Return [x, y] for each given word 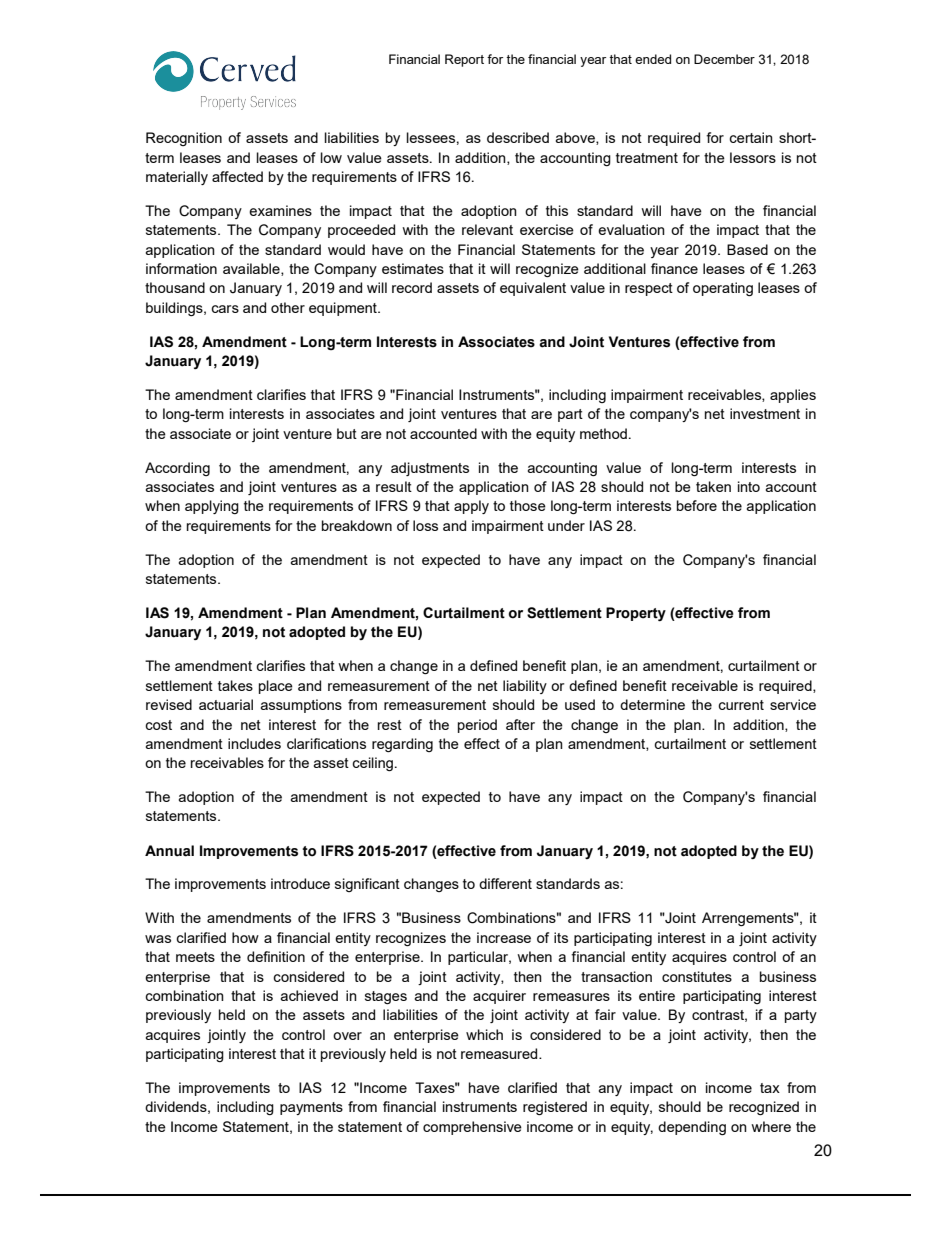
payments [311, 1108]
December [724, 59]
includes [254, 743]
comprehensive [472, 1128]
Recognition [184, 139]
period [477, 726]
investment [765, 413]
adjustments [430, 469]
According [177, 469]
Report [464, 60]
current [741, 705]
